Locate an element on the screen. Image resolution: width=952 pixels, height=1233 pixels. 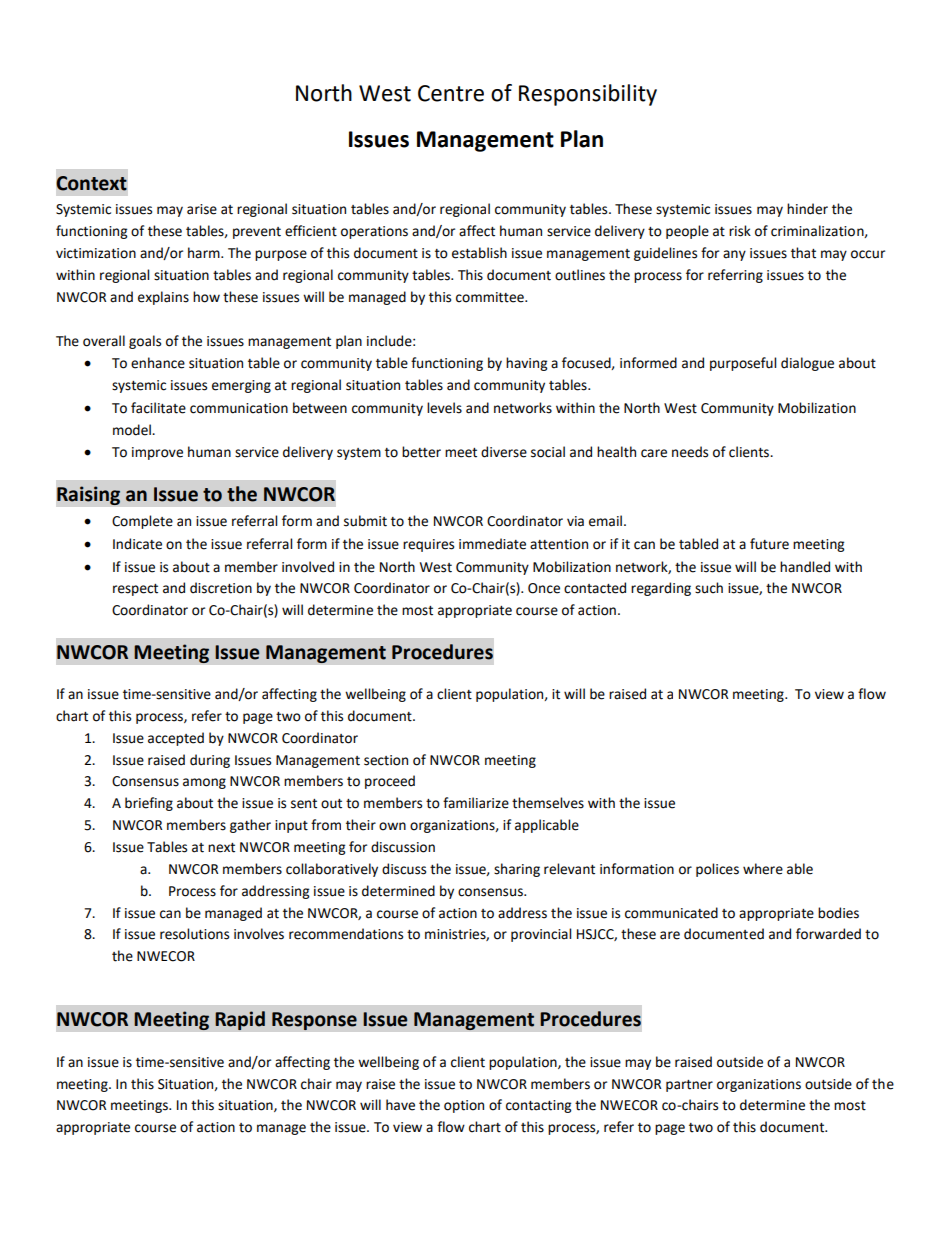
Context is located at coordinates (91, 183).
